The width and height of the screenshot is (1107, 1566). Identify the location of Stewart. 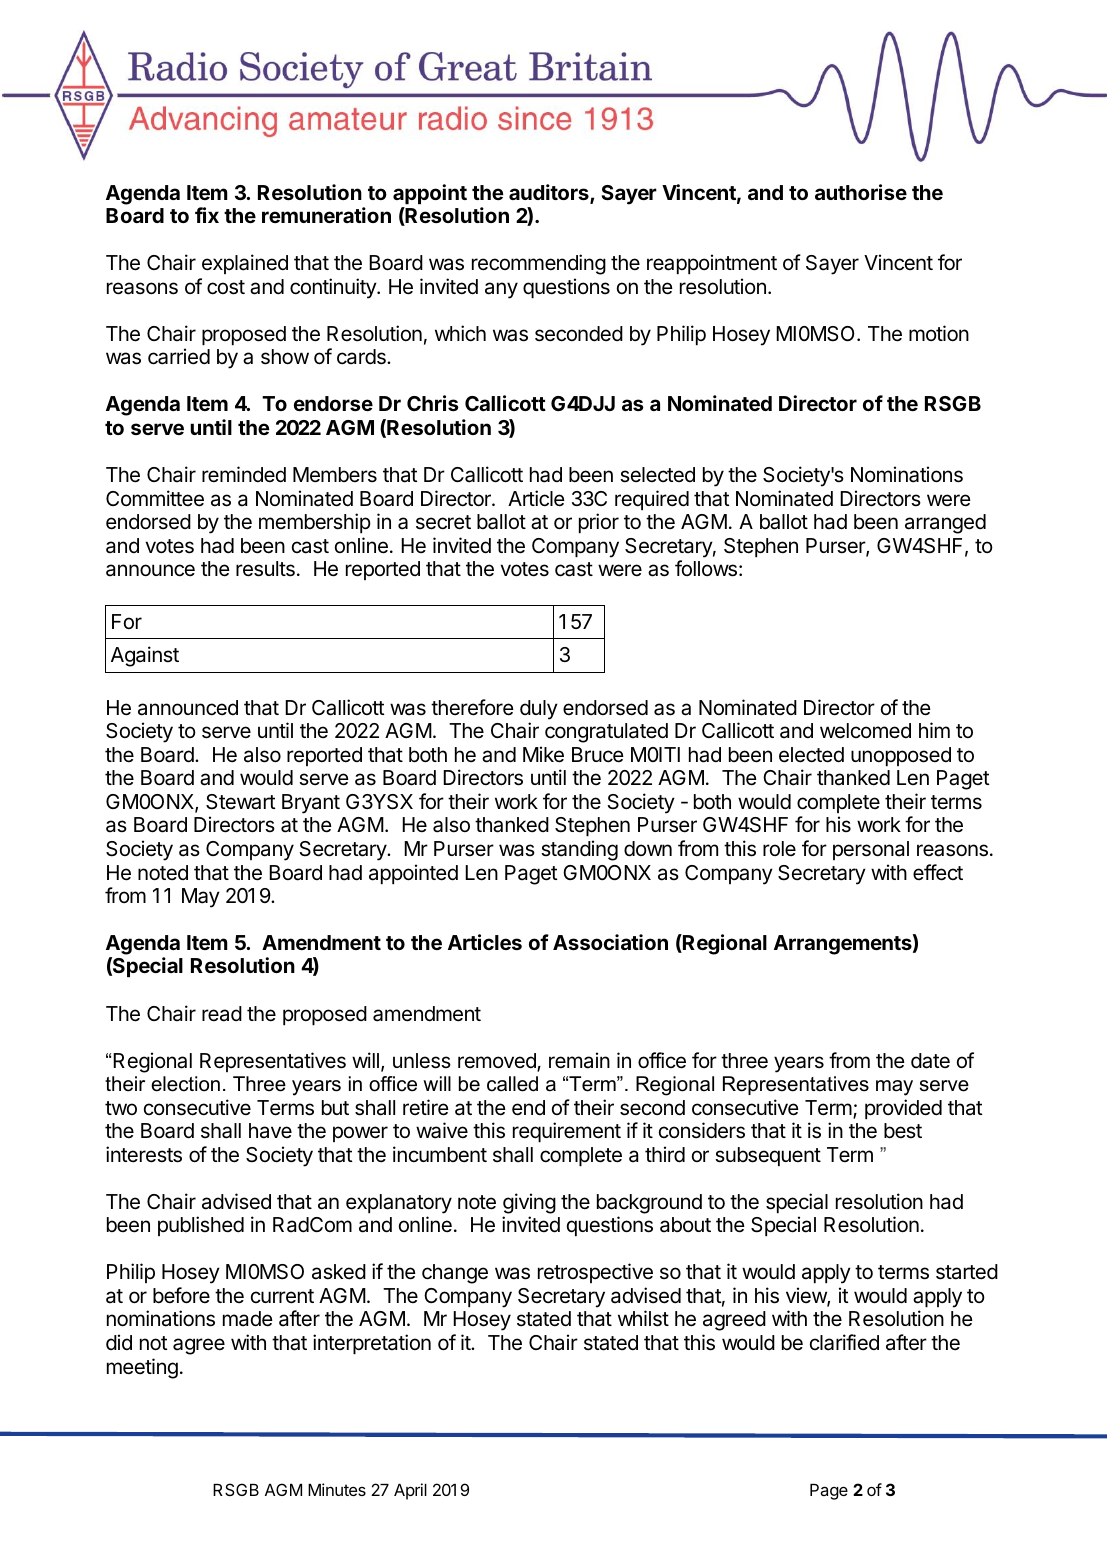
(241, 802).
